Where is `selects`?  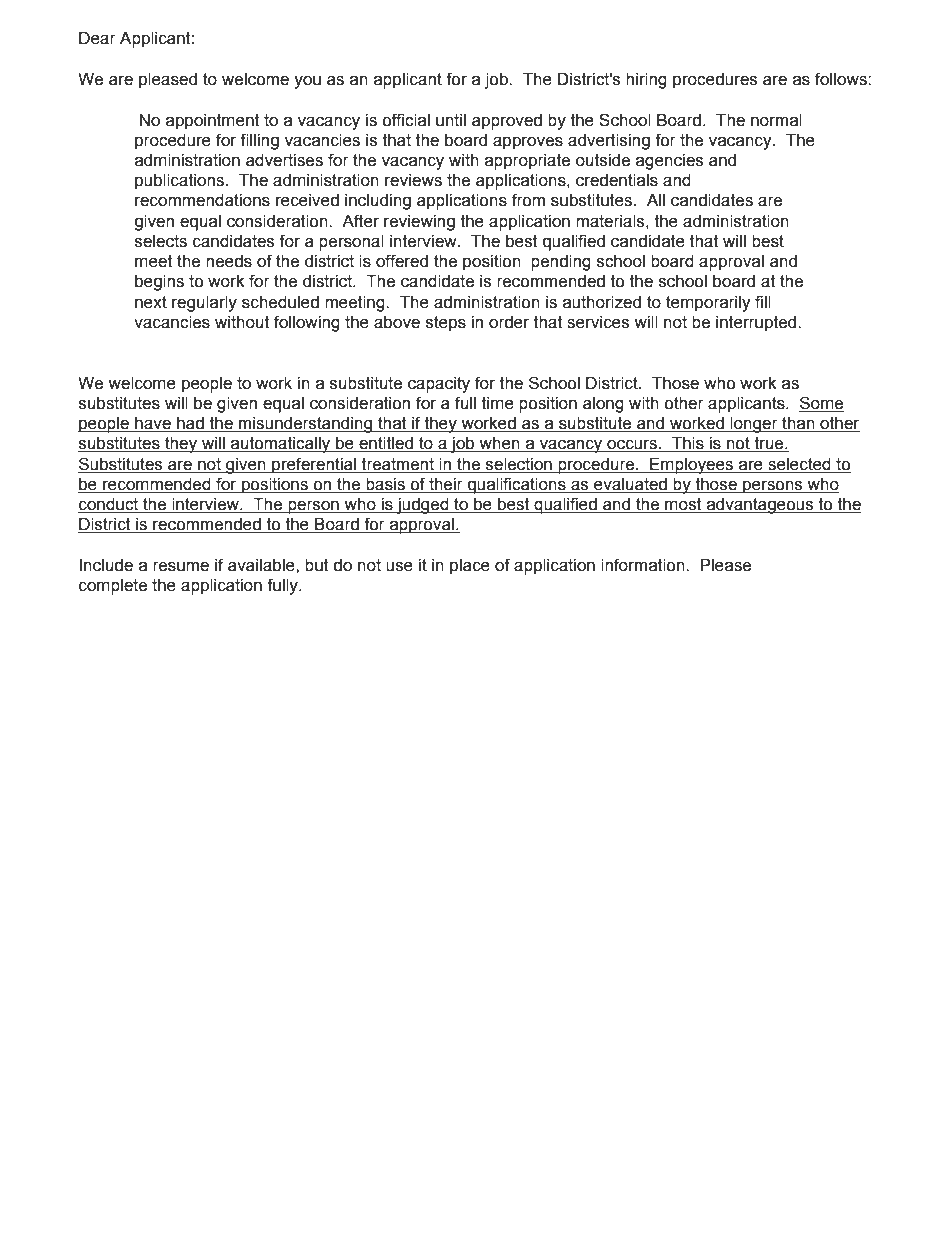 selects is located at coordinates (161, 241).
